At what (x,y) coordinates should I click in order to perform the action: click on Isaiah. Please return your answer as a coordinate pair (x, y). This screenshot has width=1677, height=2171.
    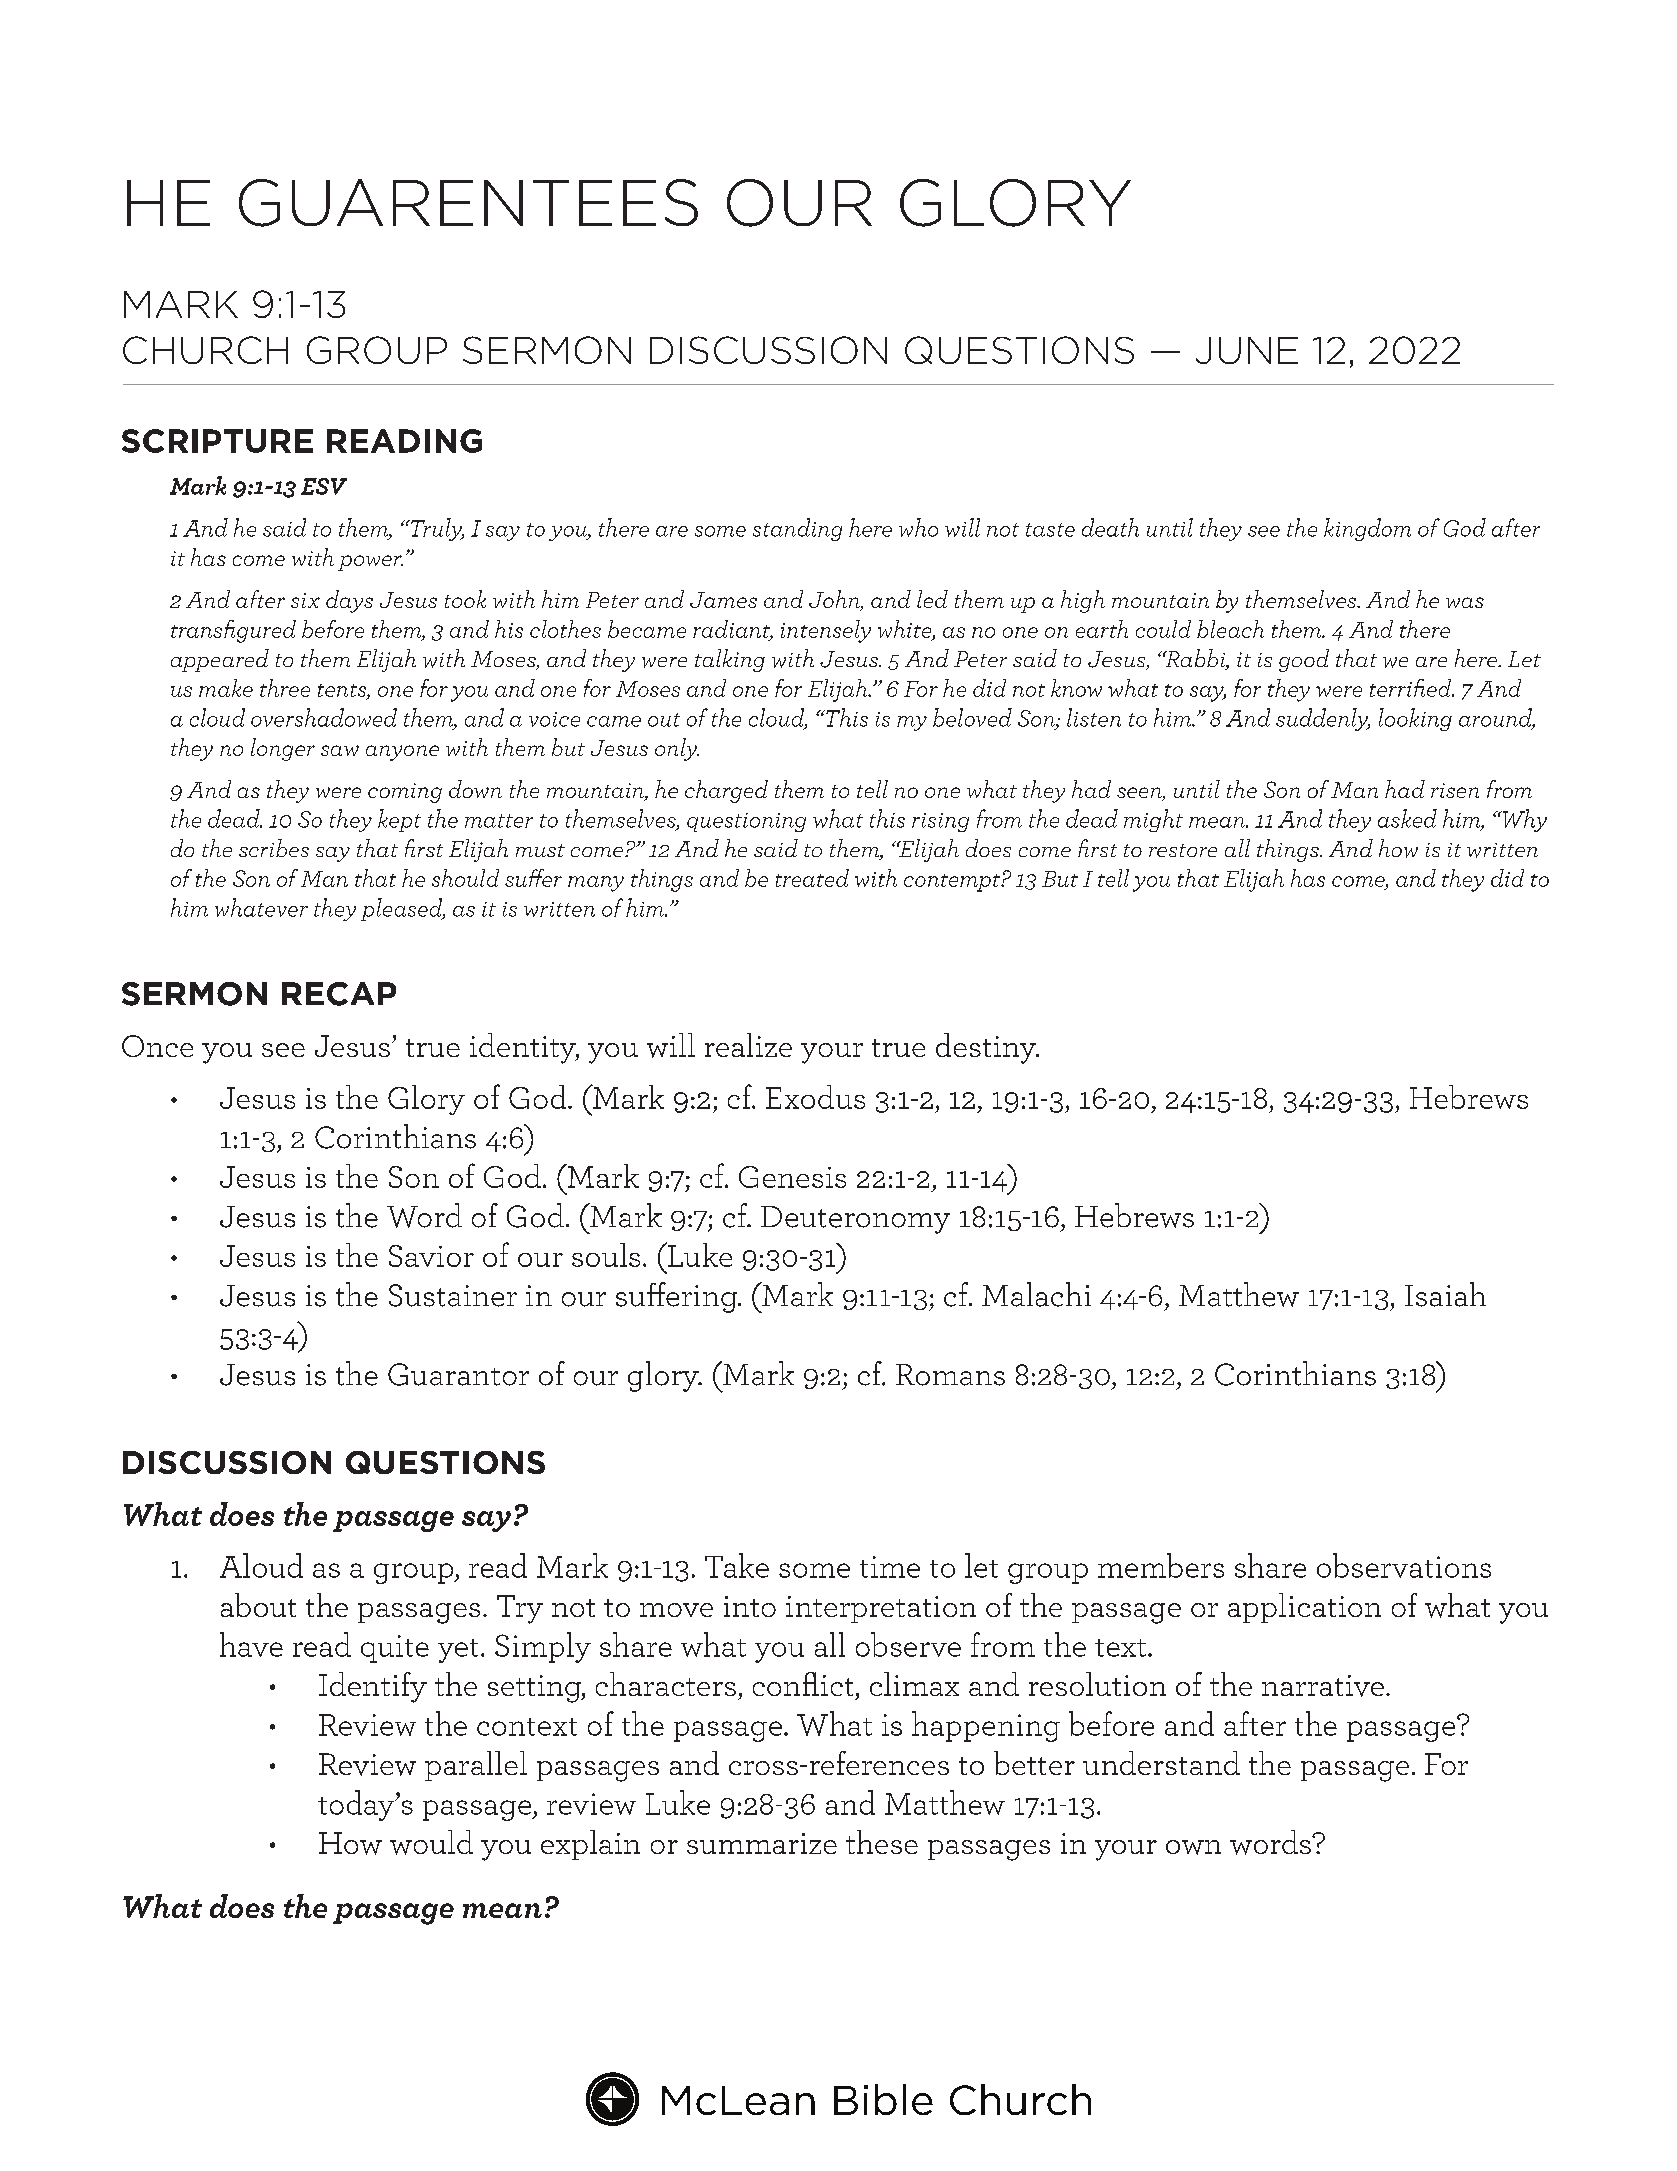
    Looking at the image, I should click on (1445, 1294).
